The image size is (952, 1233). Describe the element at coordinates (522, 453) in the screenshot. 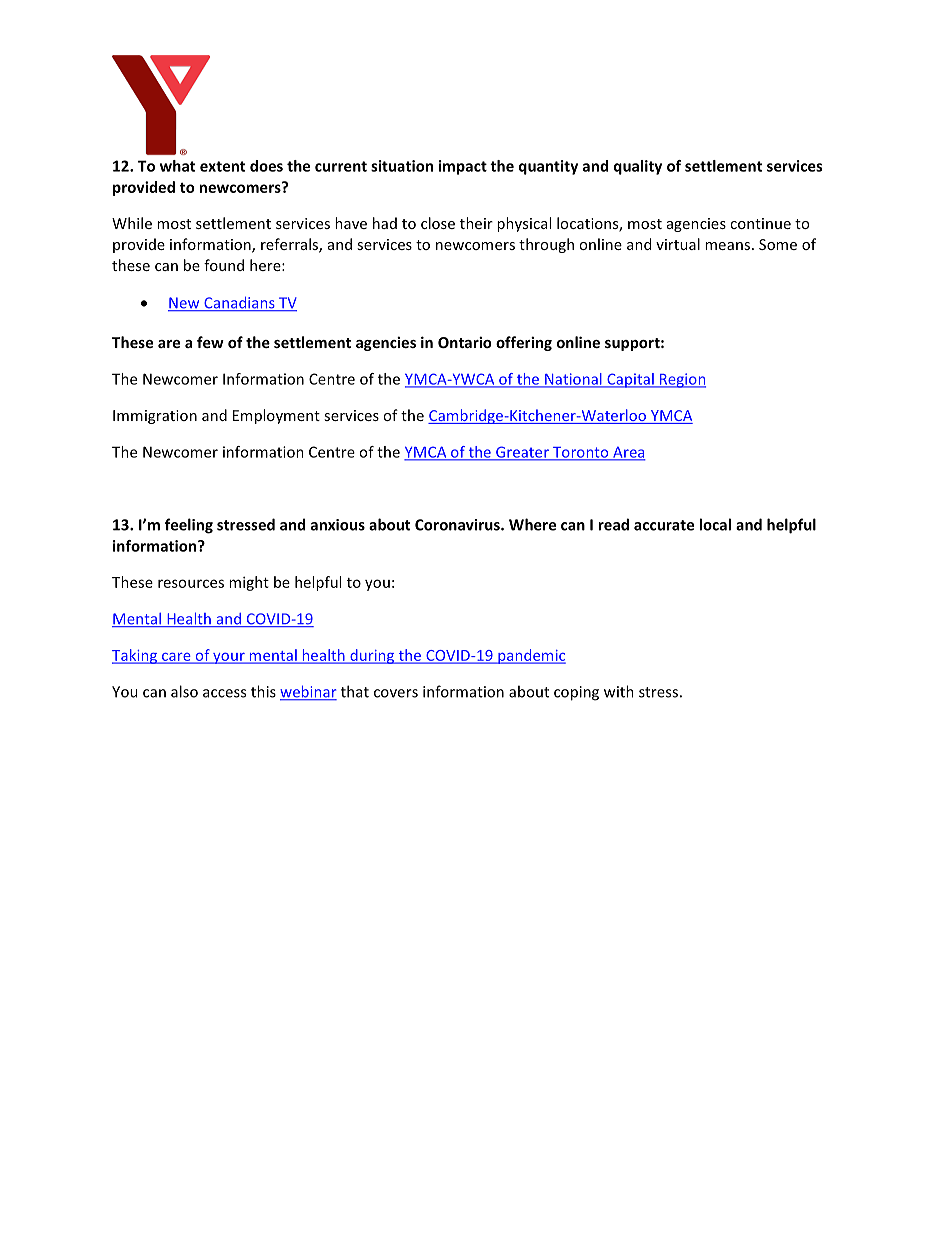

I see `Greater` at that location.
